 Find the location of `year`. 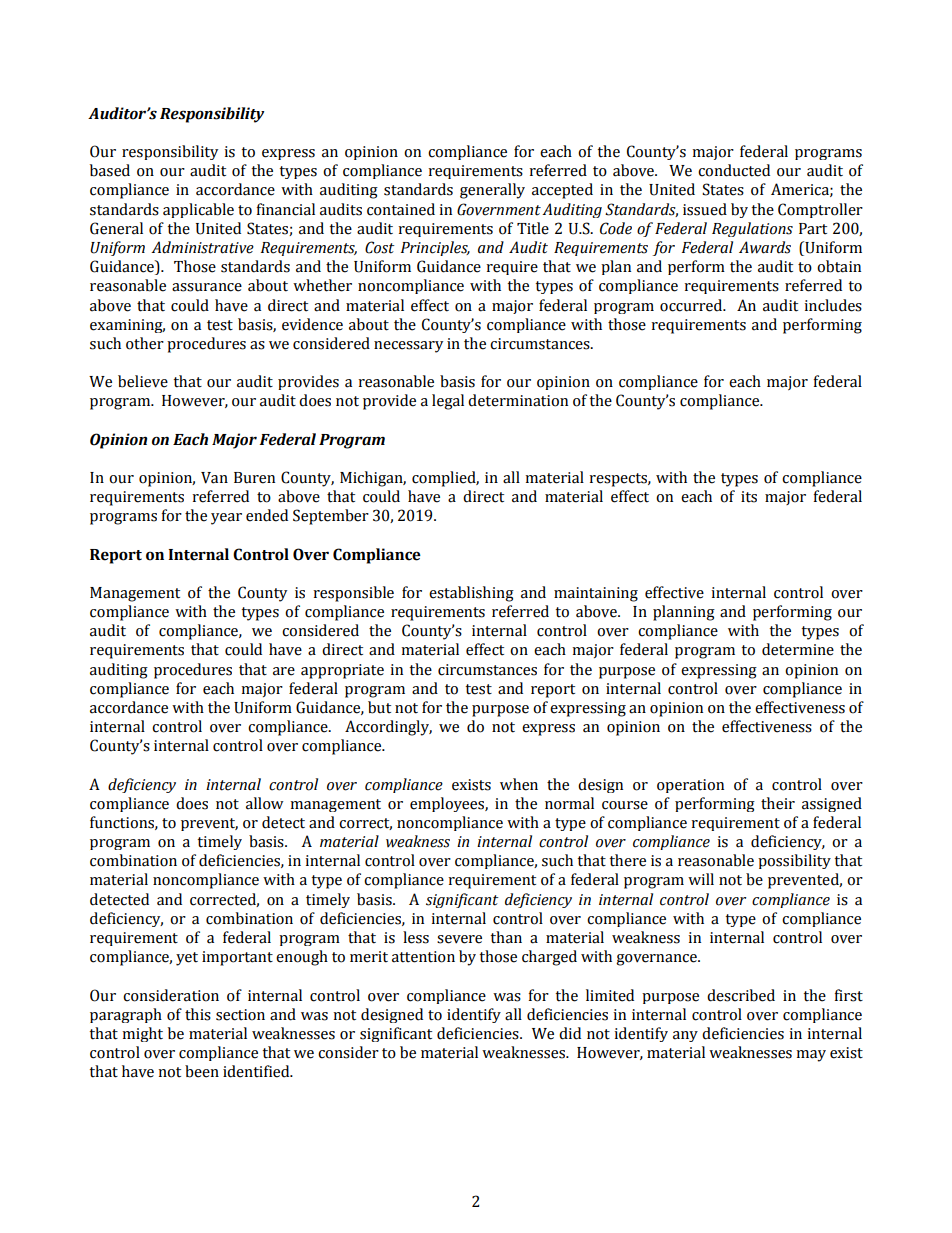

year is located at coordinates (226, 519).
